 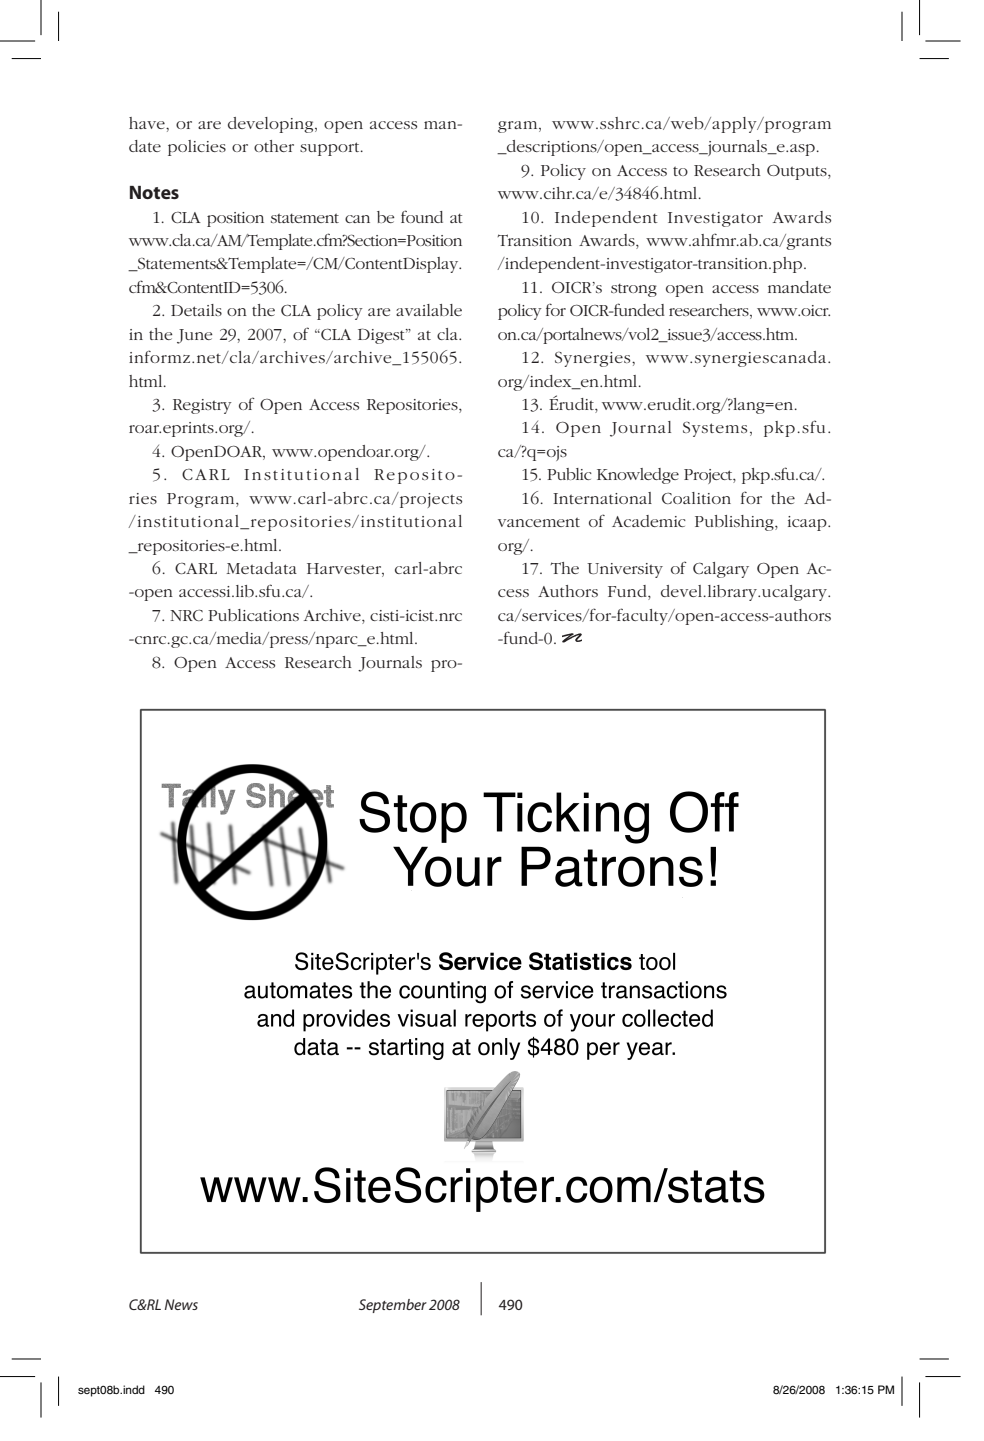 I want to click on Notes, so click(x=154, y=192).
